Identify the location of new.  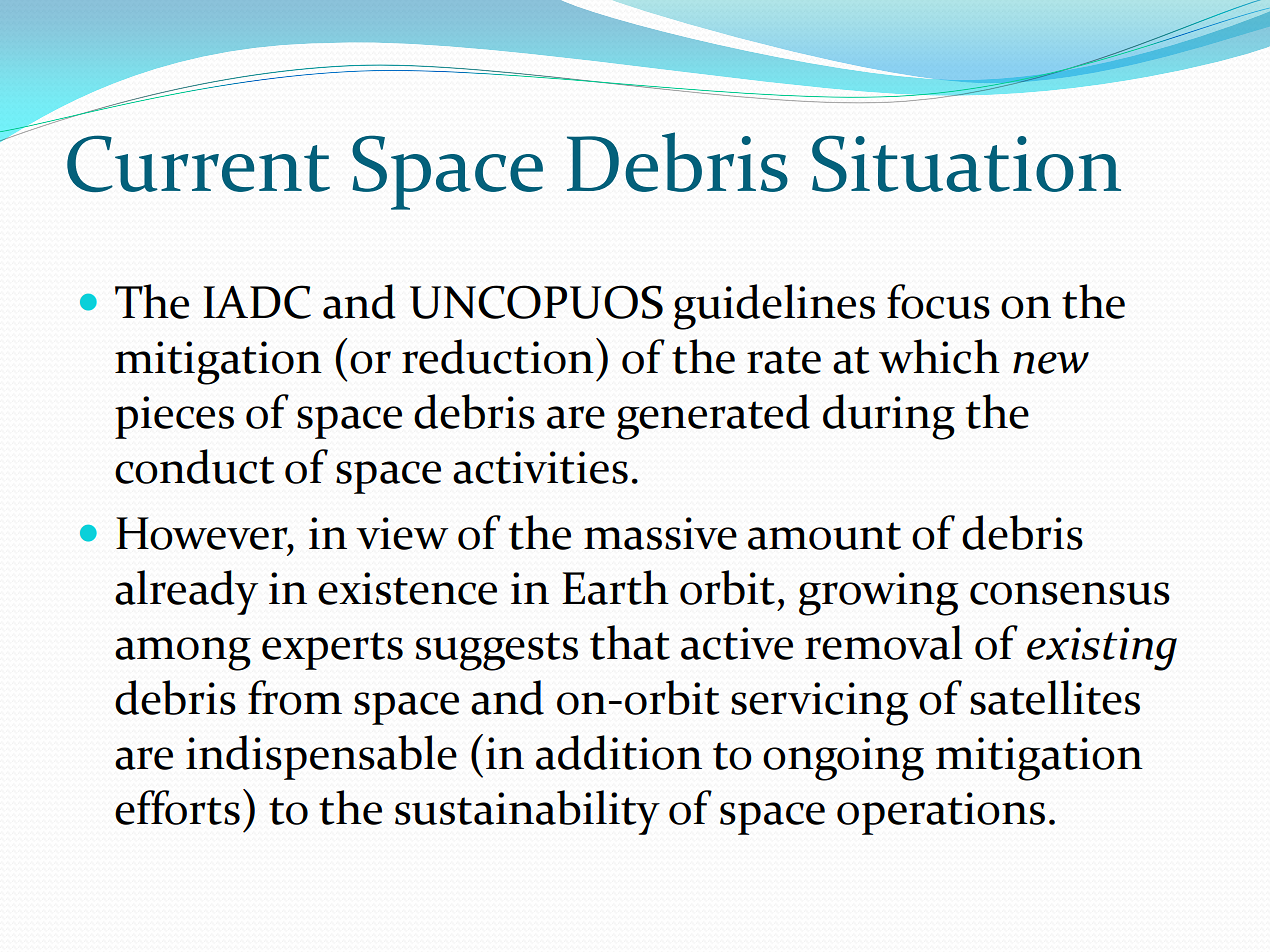
(1051, 363).
